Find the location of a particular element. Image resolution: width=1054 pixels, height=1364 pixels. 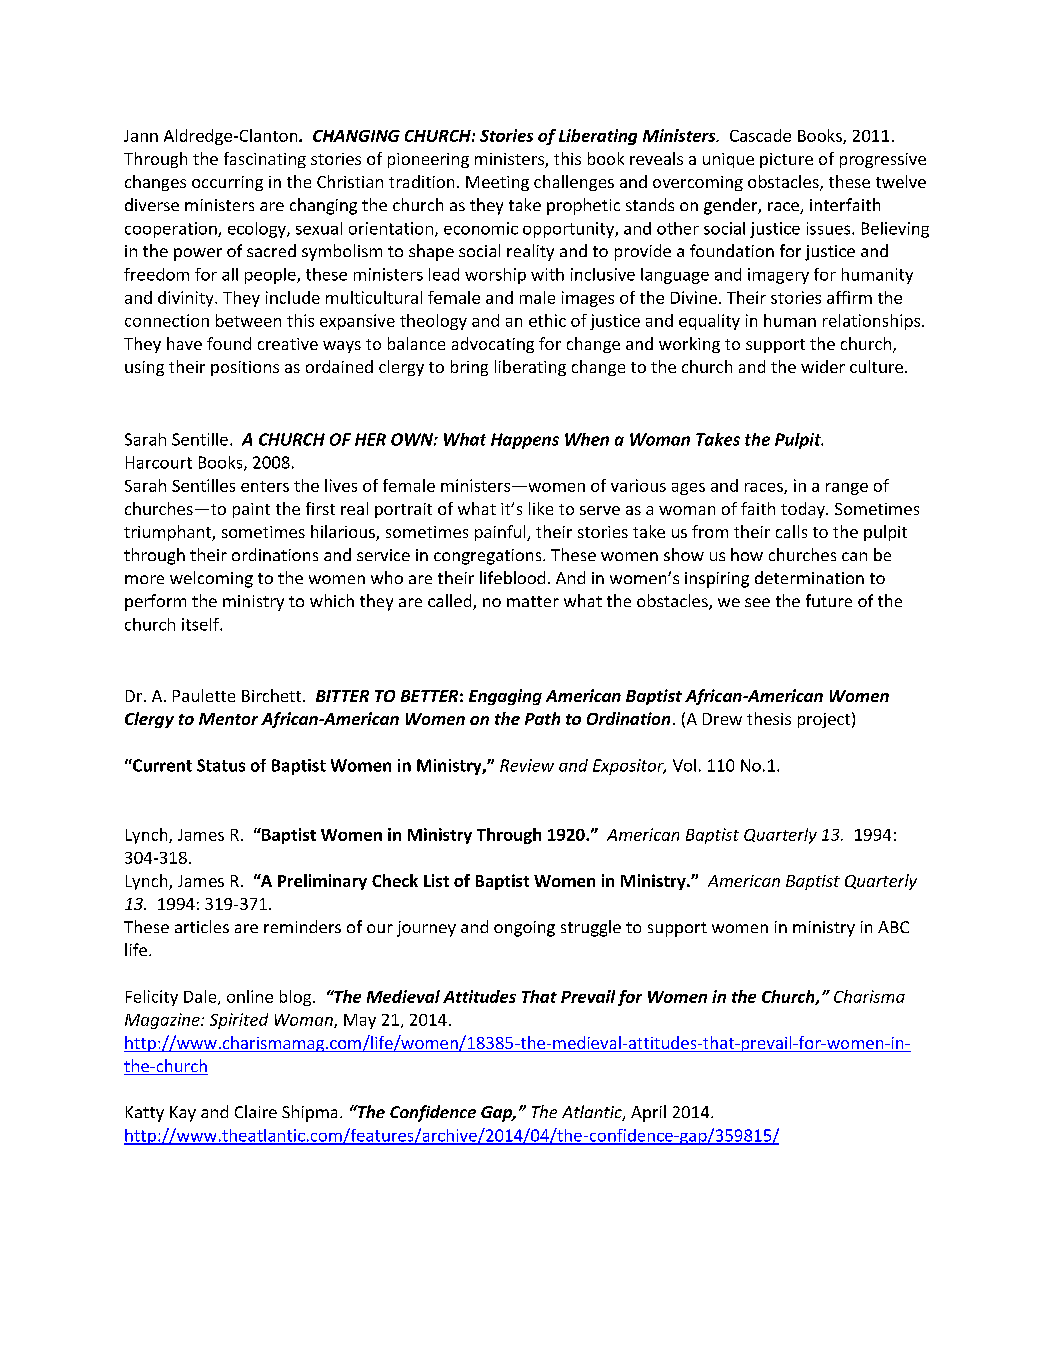

itself is located at coordinates (201, 624).
